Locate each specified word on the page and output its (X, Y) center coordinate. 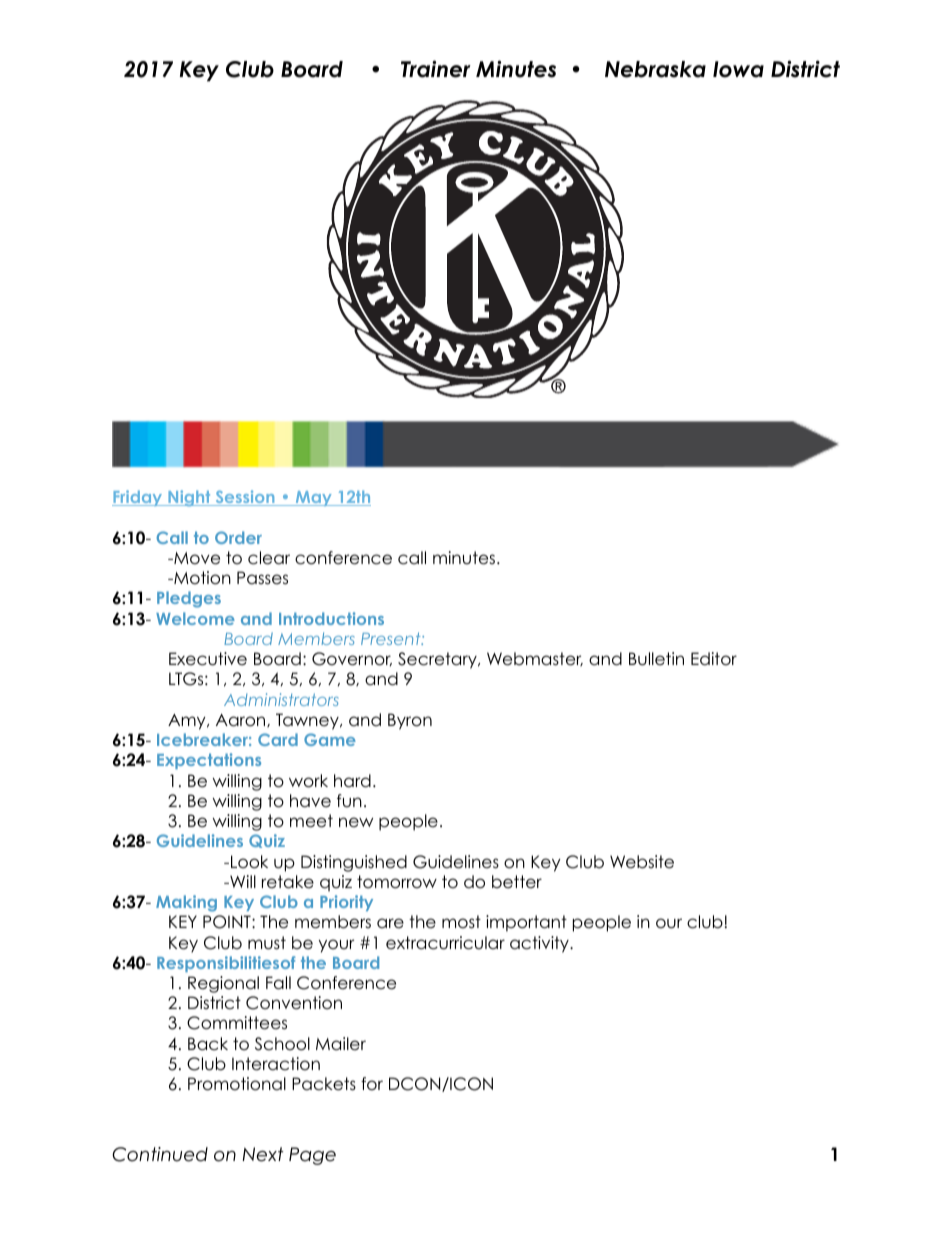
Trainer (436, 69)
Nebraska (655, 69)
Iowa (738, 69)
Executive (208, 659)
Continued (160, 1154)
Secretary (438, 660)
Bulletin (656, 659)
